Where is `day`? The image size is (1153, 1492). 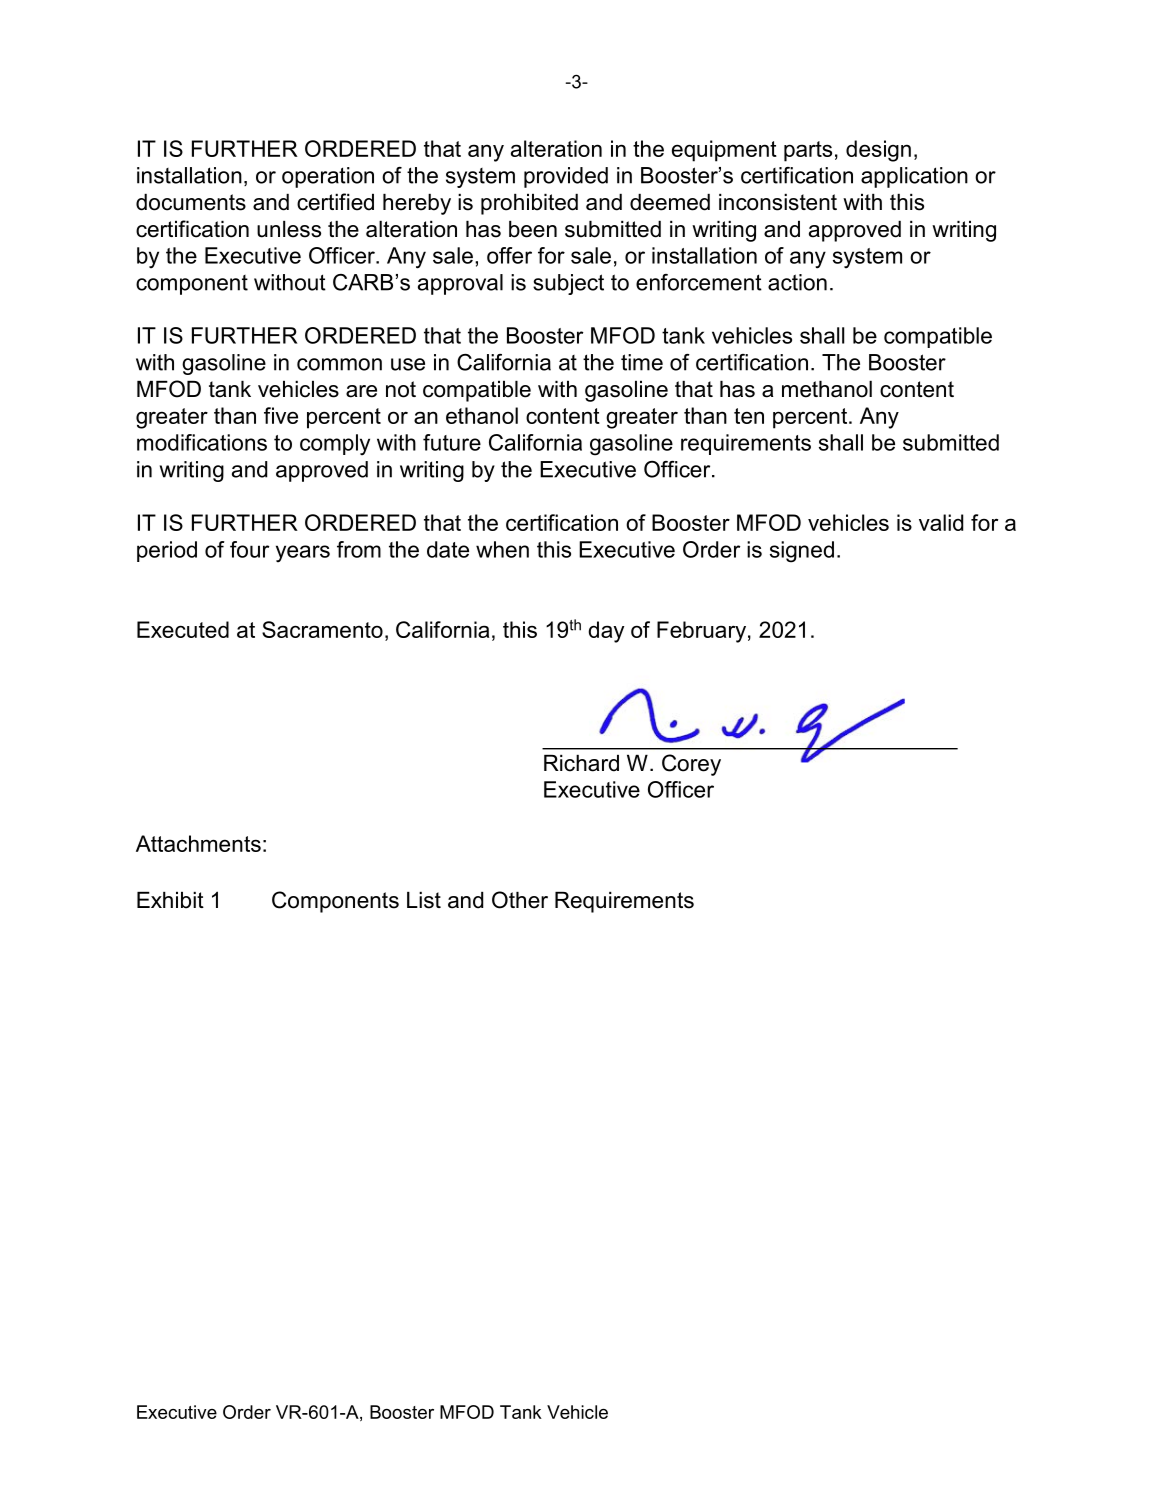
day is located at coordinates (606, 632).
